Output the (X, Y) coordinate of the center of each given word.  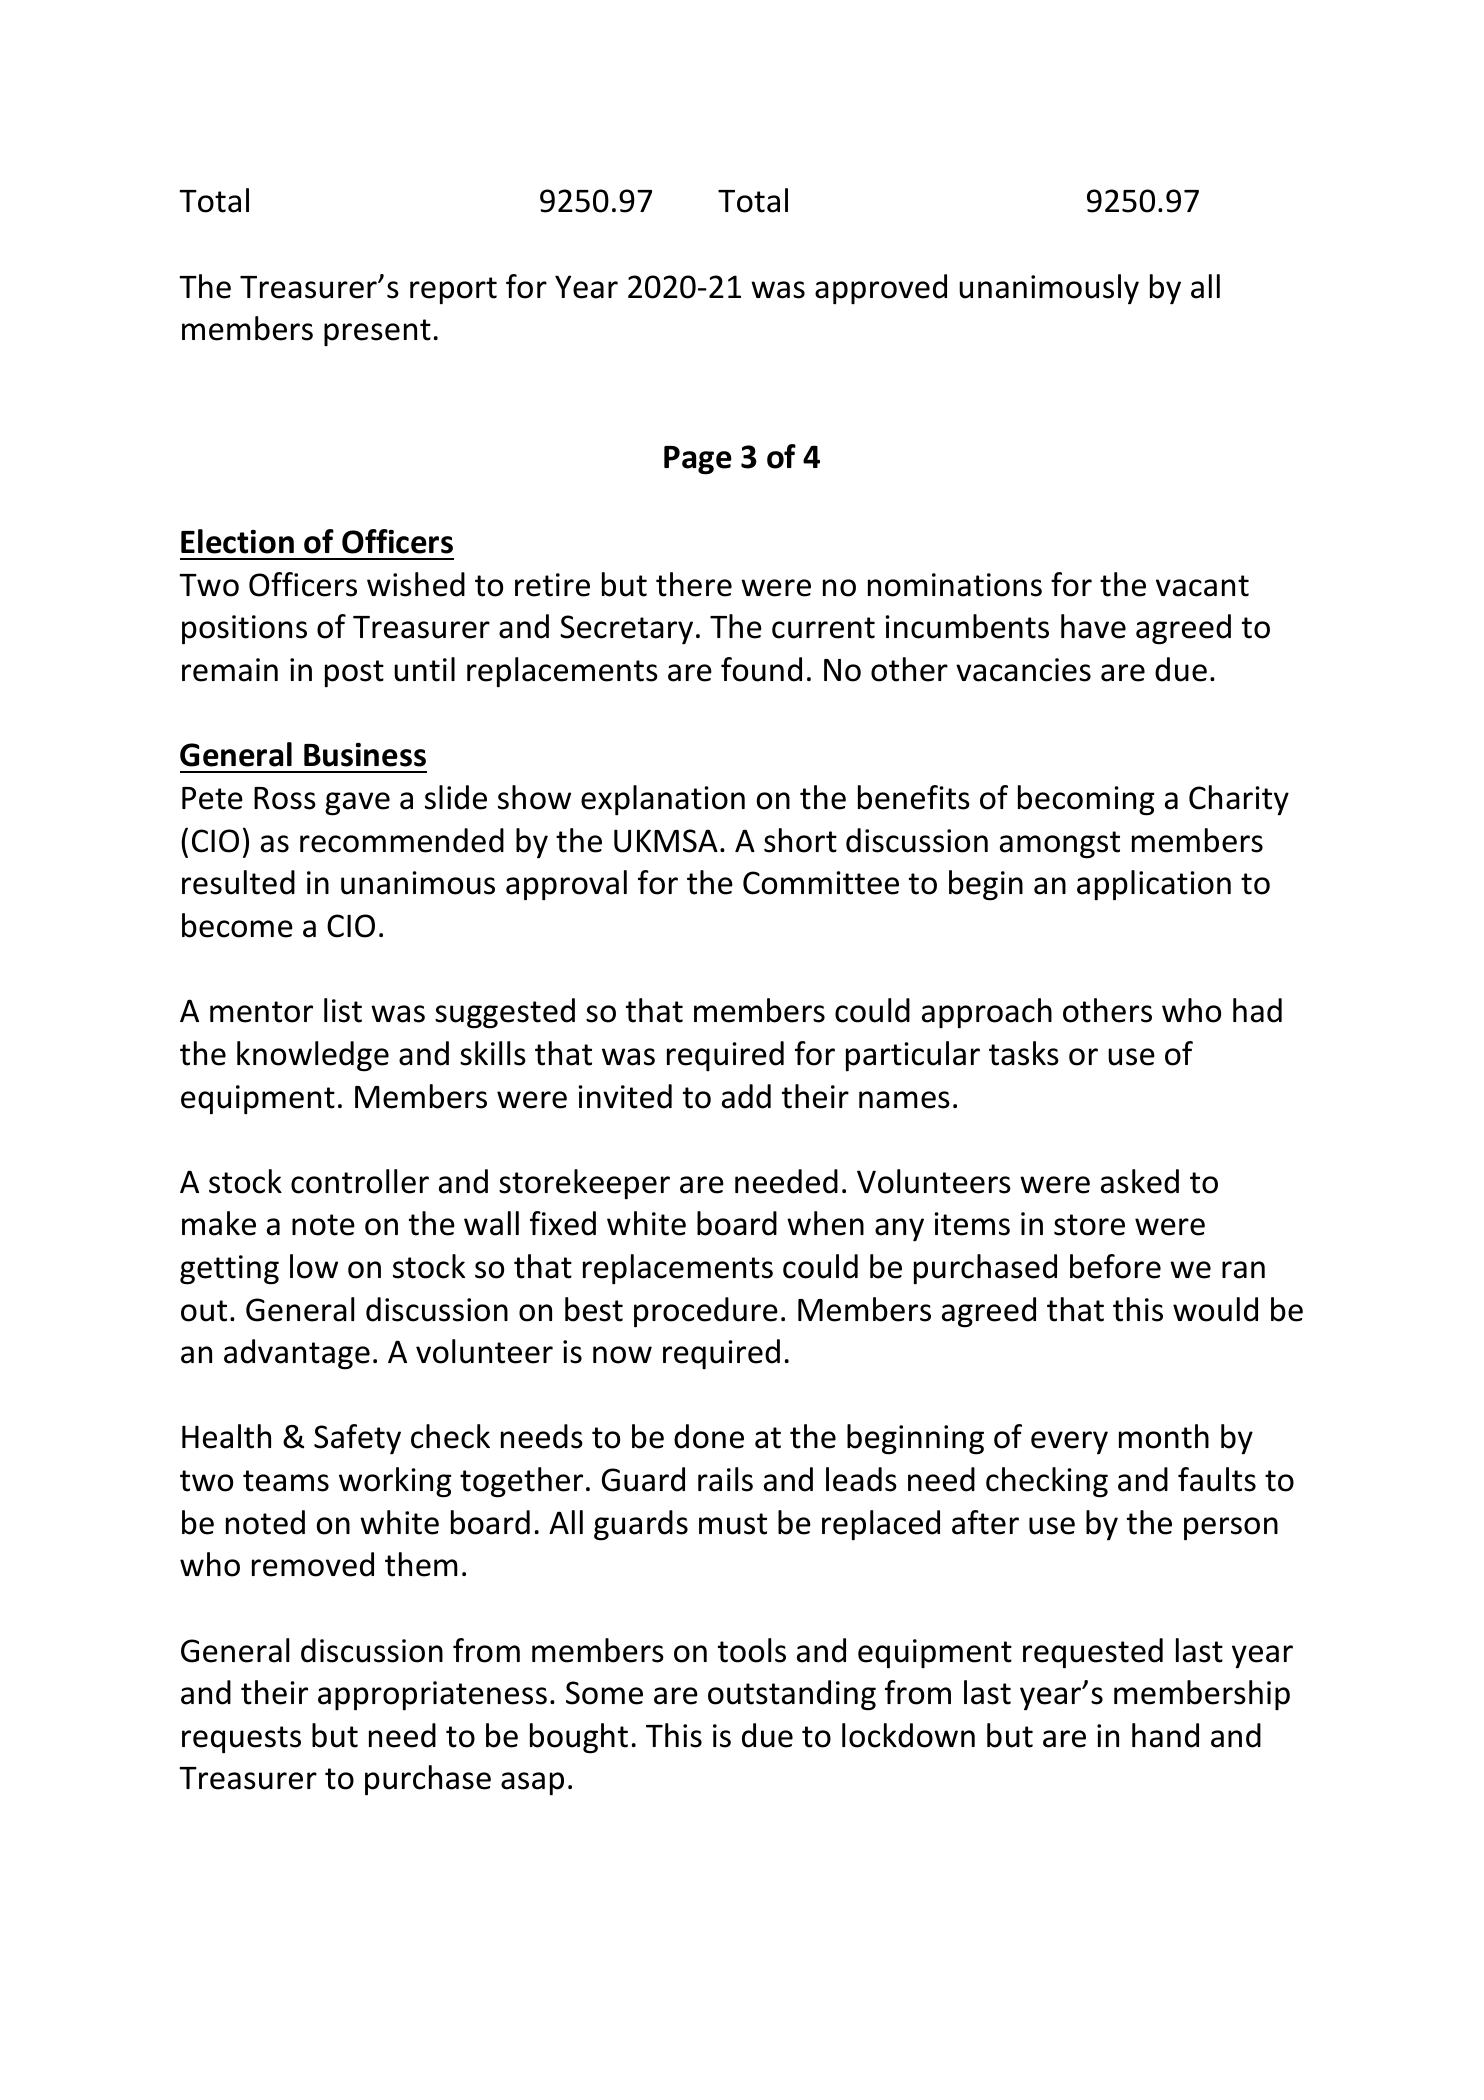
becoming (1086, 800)
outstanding (792, 1695)
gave (357, 804)
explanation (663, 800)
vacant (1202, 586)
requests (241, 1740)
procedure (706, 1312)
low (314, 1266)
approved (881, 289)
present (377, 332)
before (1115, 1266)
